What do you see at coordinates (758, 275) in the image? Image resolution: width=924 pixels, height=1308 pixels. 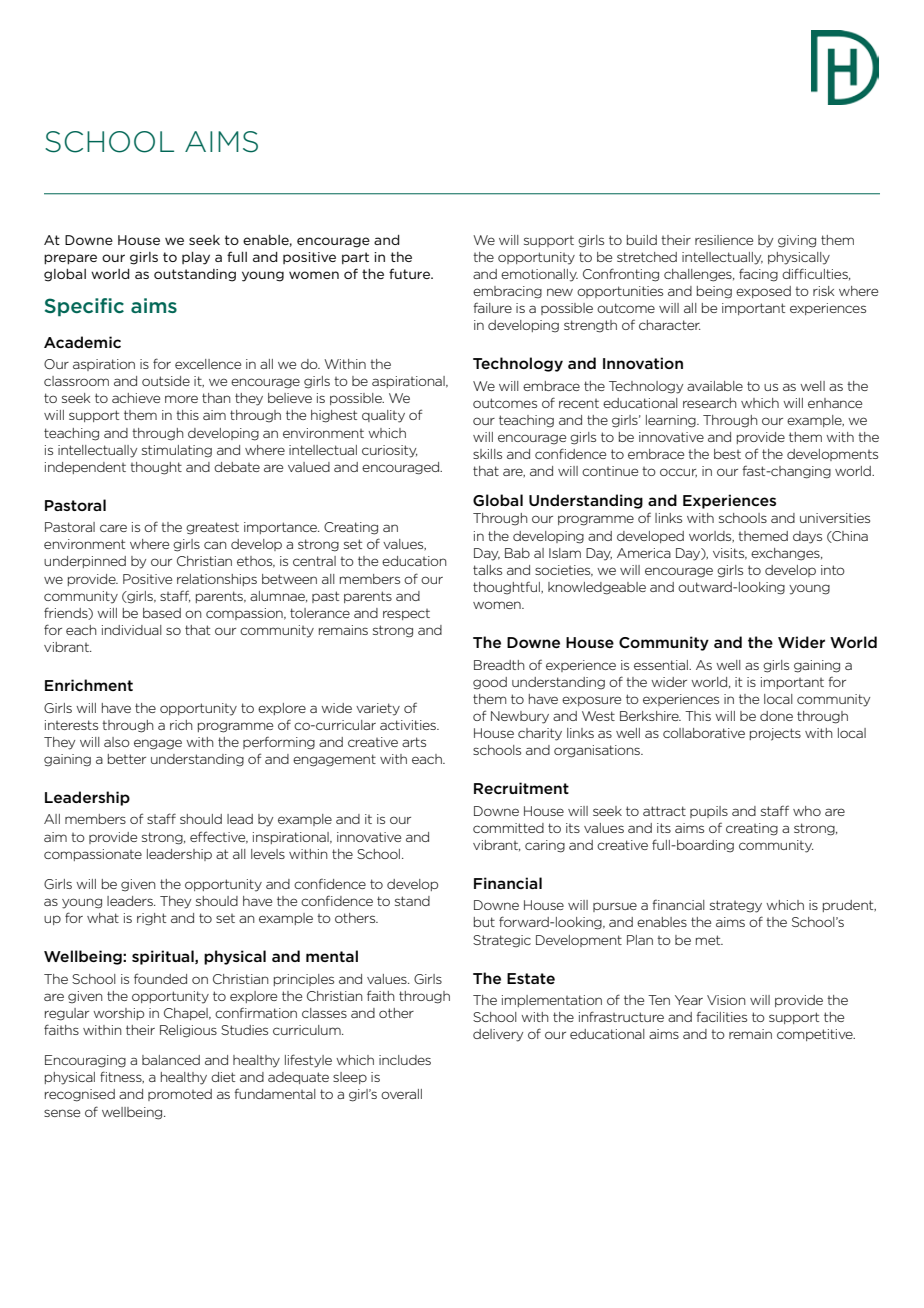 I see `facing` at bounding box center [758, 275].
